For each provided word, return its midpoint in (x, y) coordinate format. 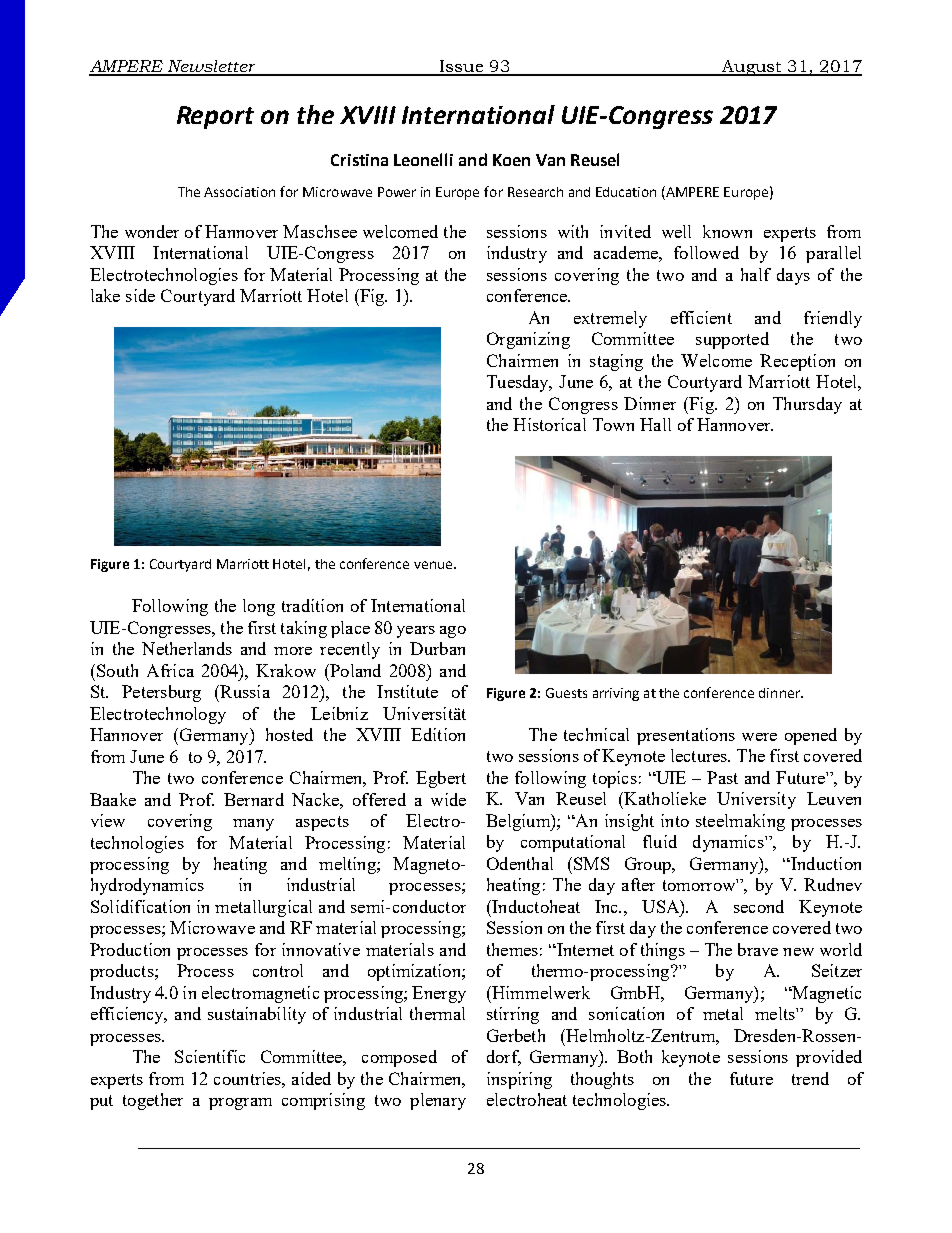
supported (732, 340)
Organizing (528, 340)
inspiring (519, 1080)
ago (453, 632)
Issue (462, 67)
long (259, 607)
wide (448, 799)
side (140, 295)
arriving (616, 694)
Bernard (254, 799)
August (753, 68)
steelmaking (740, 822)
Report (215, 117)
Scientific (210, 1056)
